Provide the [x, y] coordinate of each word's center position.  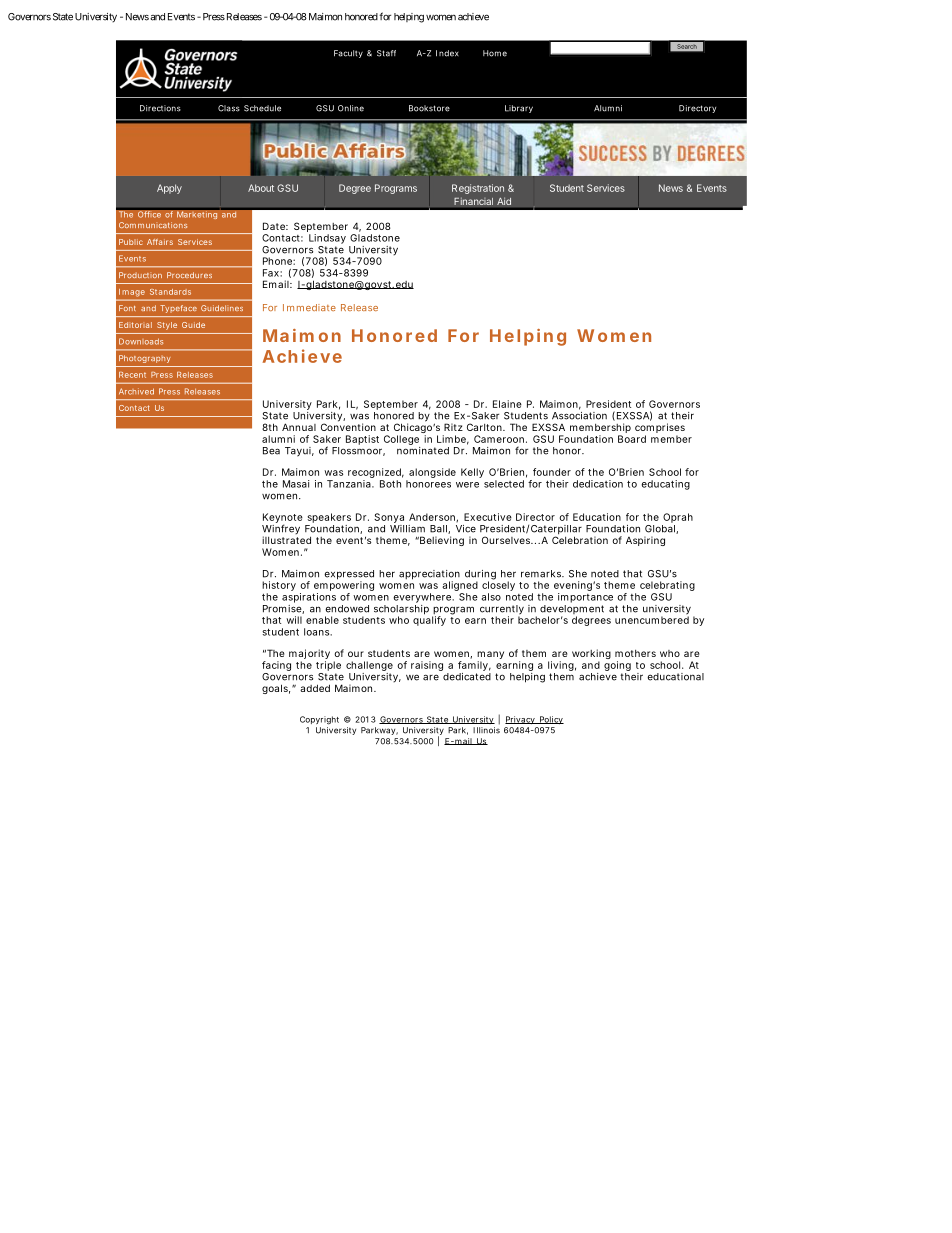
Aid [504, 201]
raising [427, 666]
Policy [550, 720]
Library [519, 109]
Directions [160, 108]
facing [276, 666]
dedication [598, 484]
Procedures [189, 275]
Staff [386, 53]
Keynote [282, 519]
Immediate [309, 307]
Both [390, 484]
